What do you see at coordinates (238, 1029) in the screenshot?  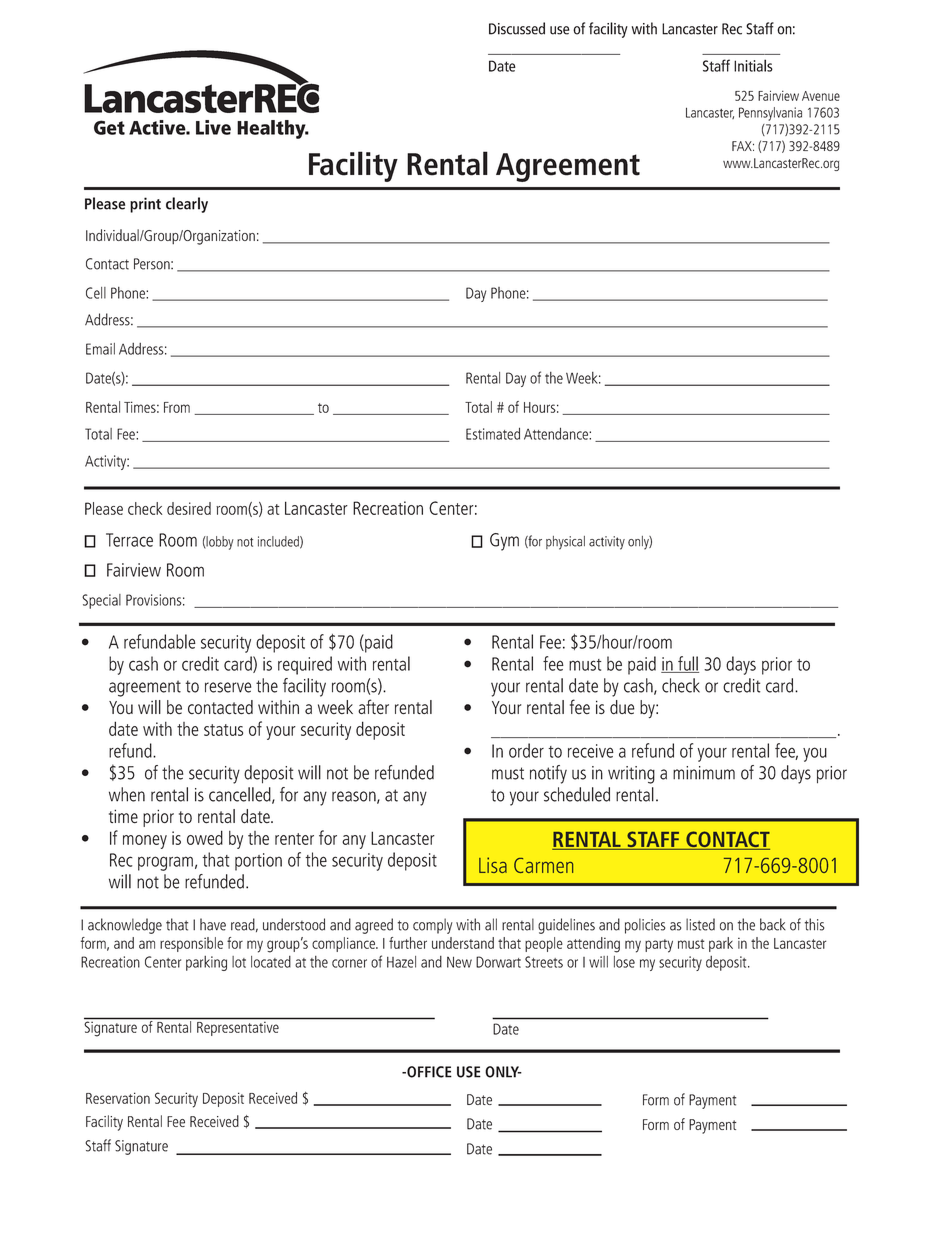 I see `Representative` at bounding box center [238, 1029].
